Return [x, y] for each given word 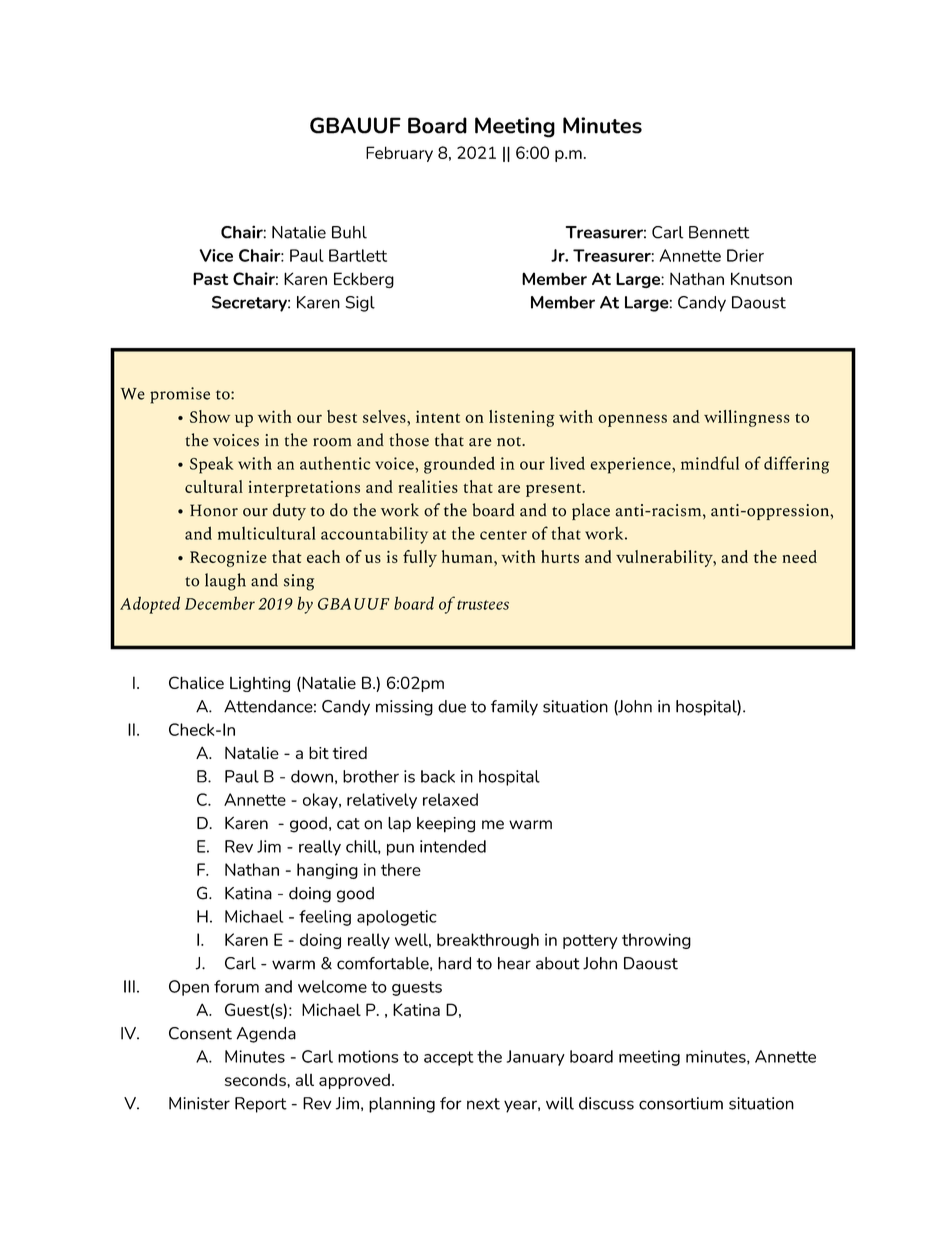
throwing [656, 941]
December [220, 603]
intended [453, 846]
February [399, 154]
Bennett [719, 232]
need [800, 556]
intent [438, 416]
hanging [327, 871]
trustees [483, 605]
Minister [199, 1103]
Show [210, 416]
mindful [710, 463]
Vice [216, 255]
